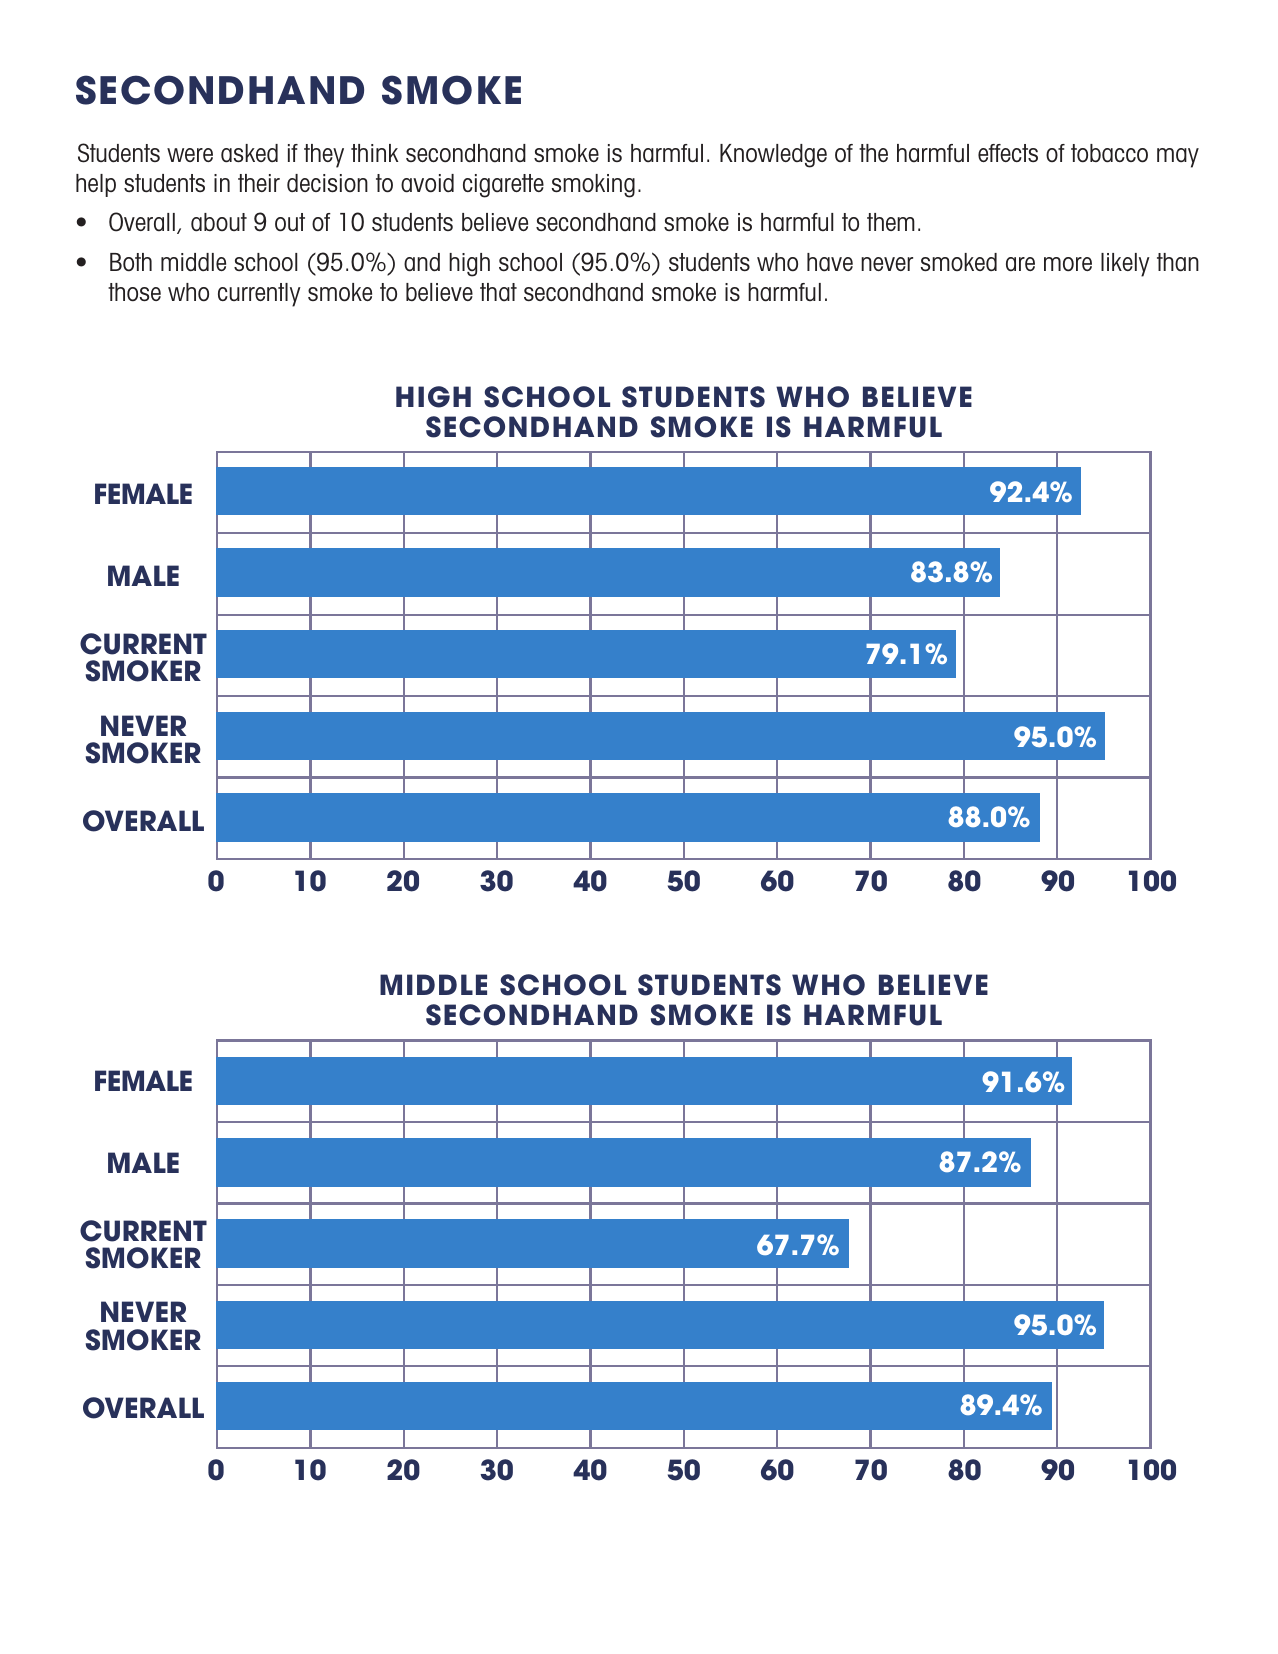 The width and height of the document is (1278, 1654). I want to click on likely, so click(1125, 265).
